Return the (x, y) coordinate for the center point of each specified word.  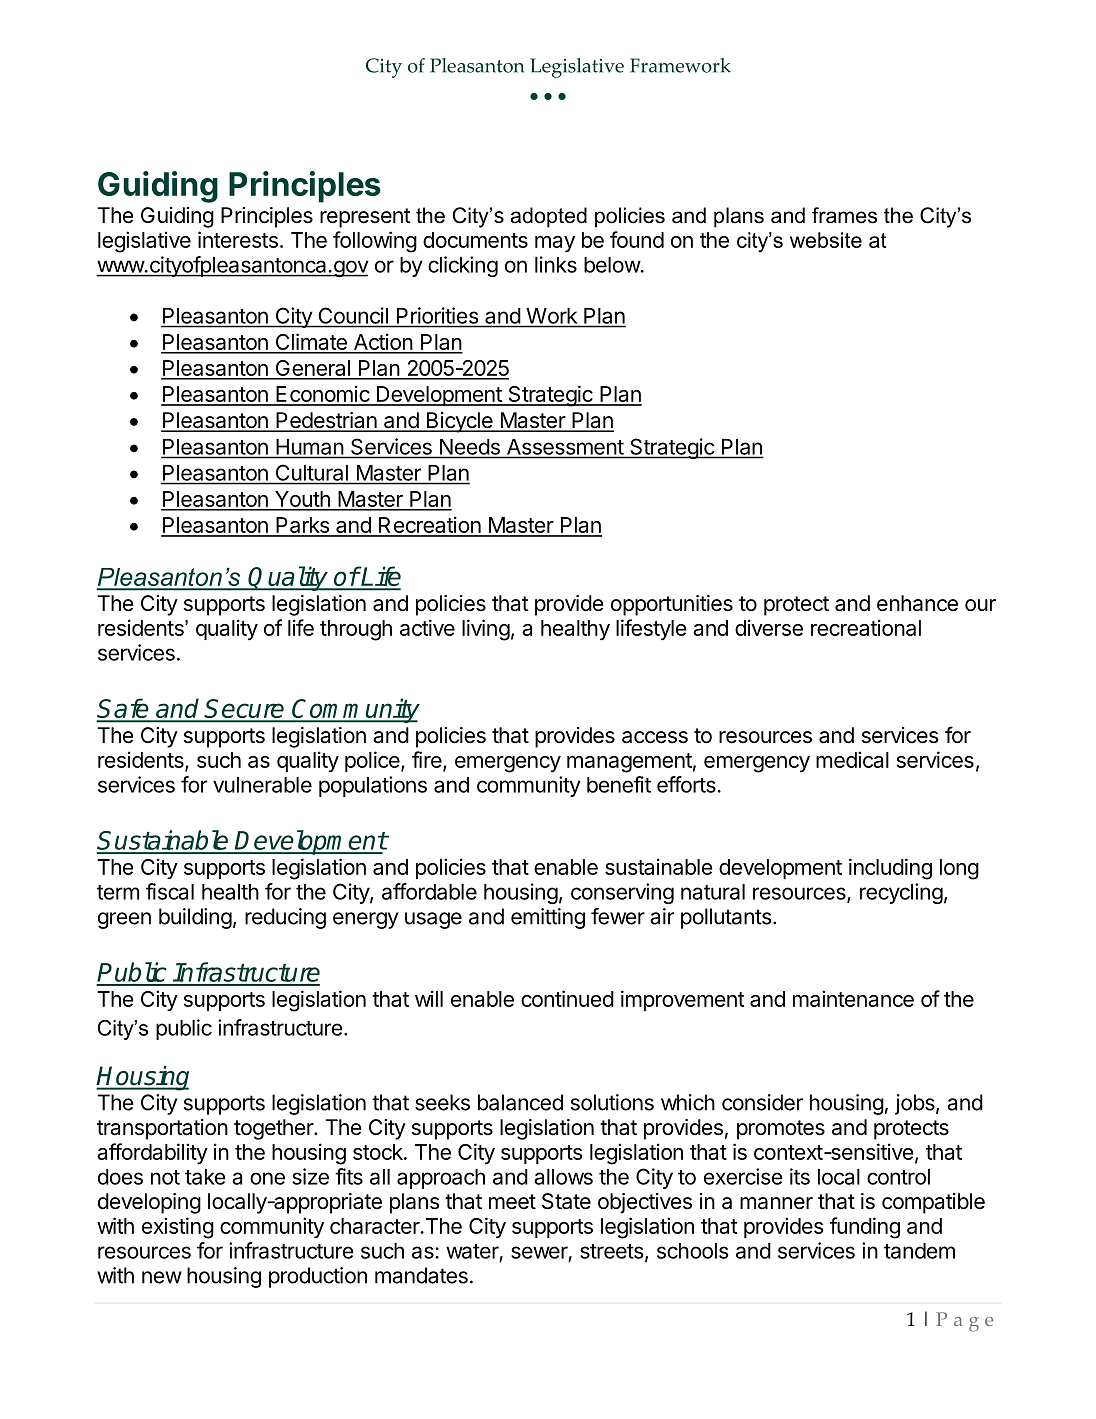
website (826, 240)
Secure (245, 710)
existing (178, 1228)
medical (852, 759)
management (629, 763)
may (555, 244)
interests (238, 239)
